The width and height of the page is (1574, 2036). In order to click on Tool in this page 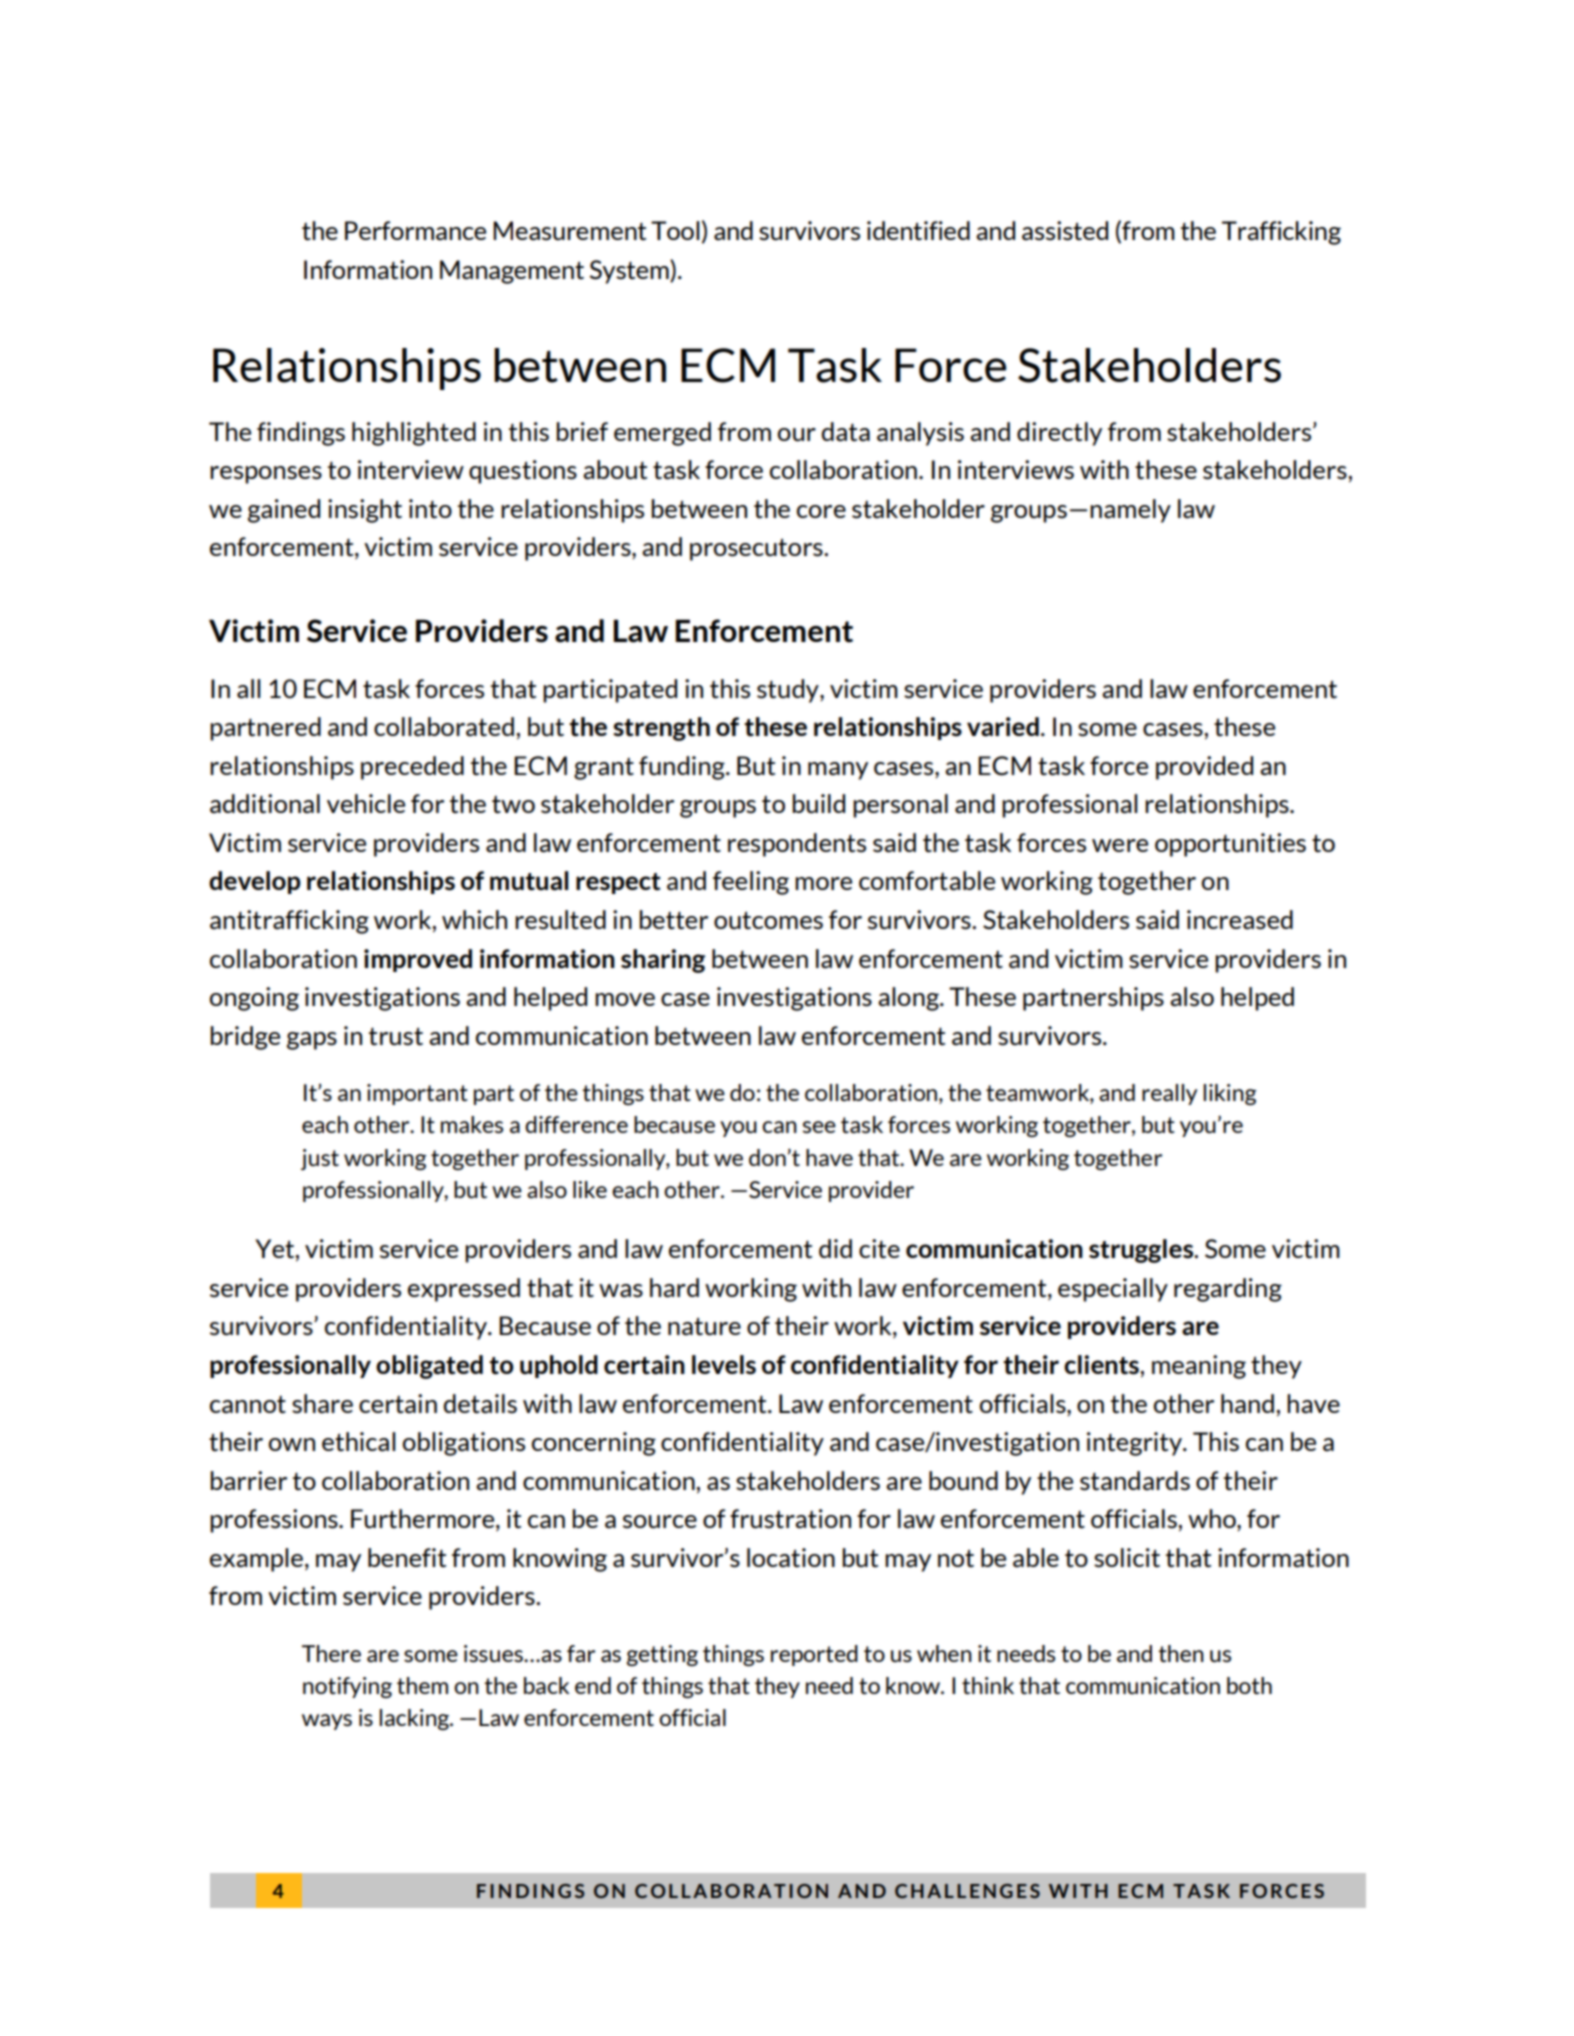, I will do `click(675, 230)`.
